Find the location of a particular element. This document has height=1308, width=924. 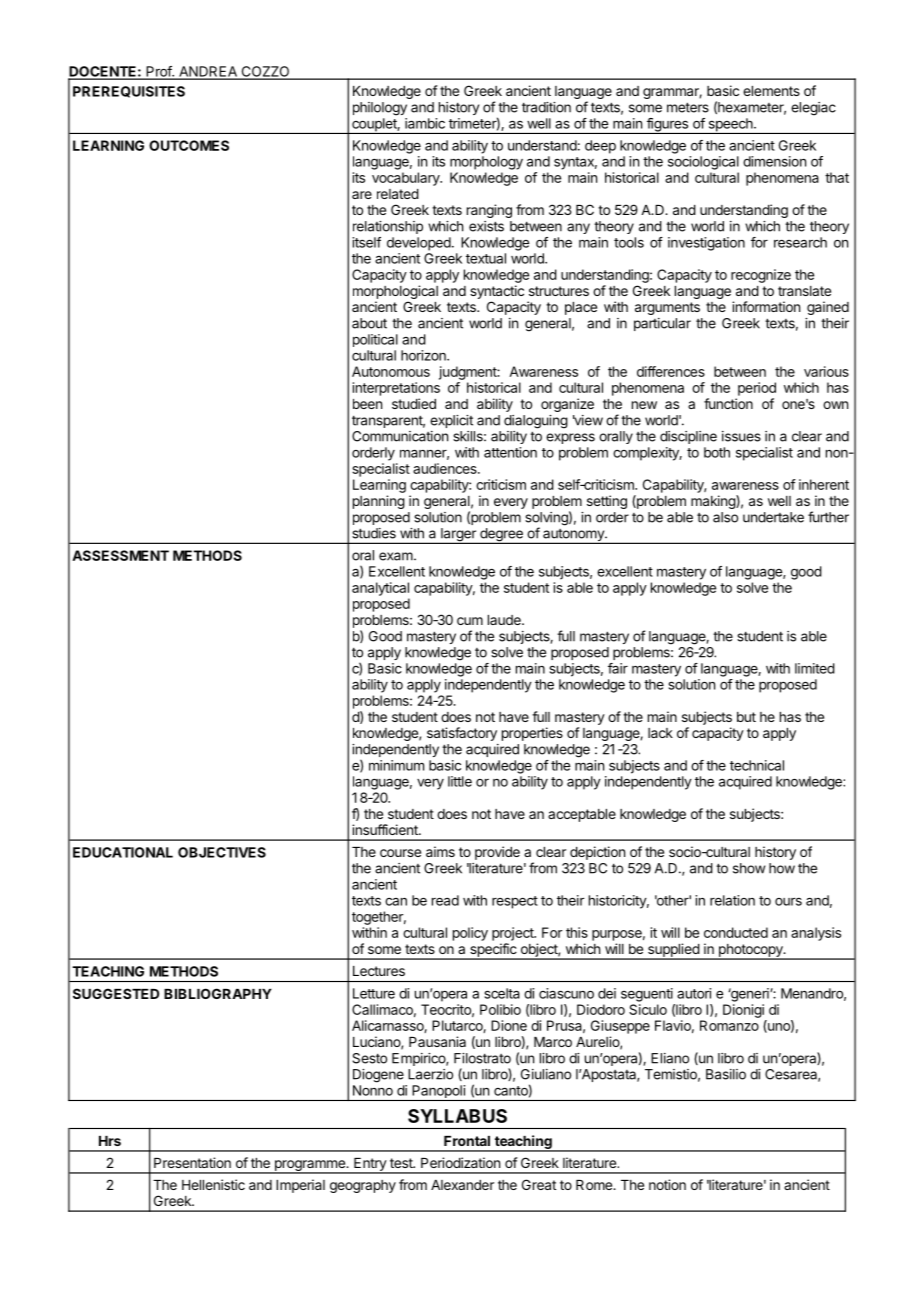

policy is located at coordinates (470, 934).
